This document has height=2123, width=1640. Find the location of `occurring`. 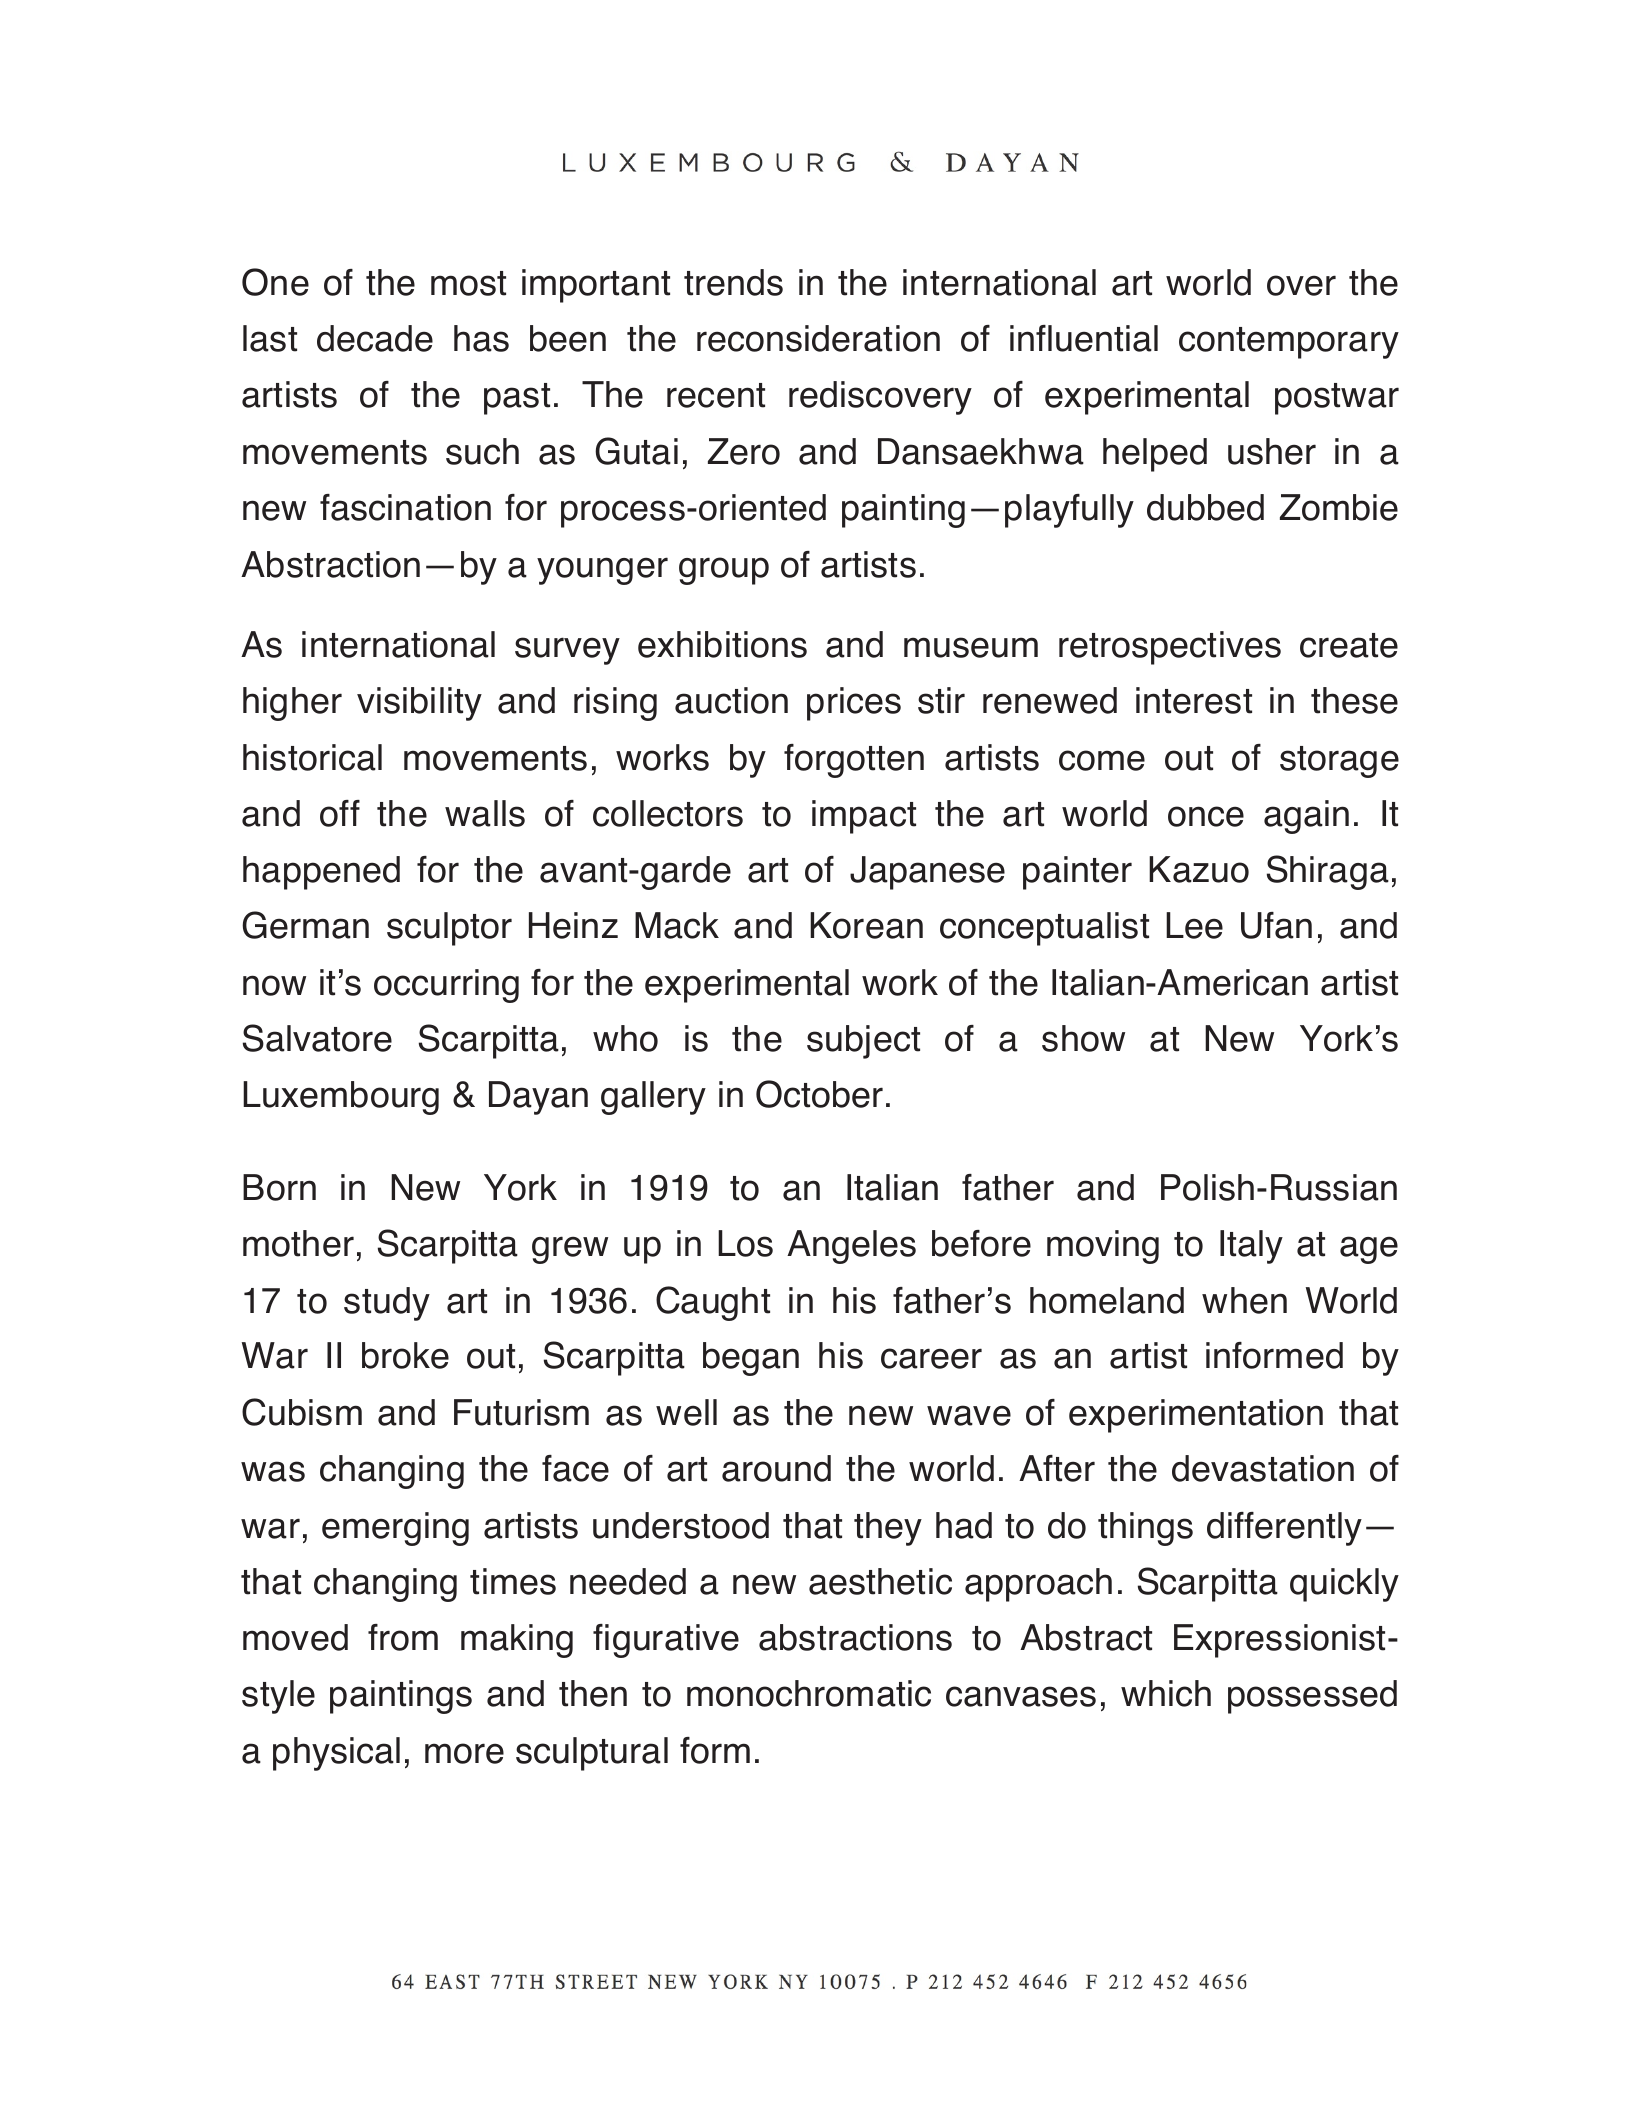

occurring is located at coordinates (446, 986).
